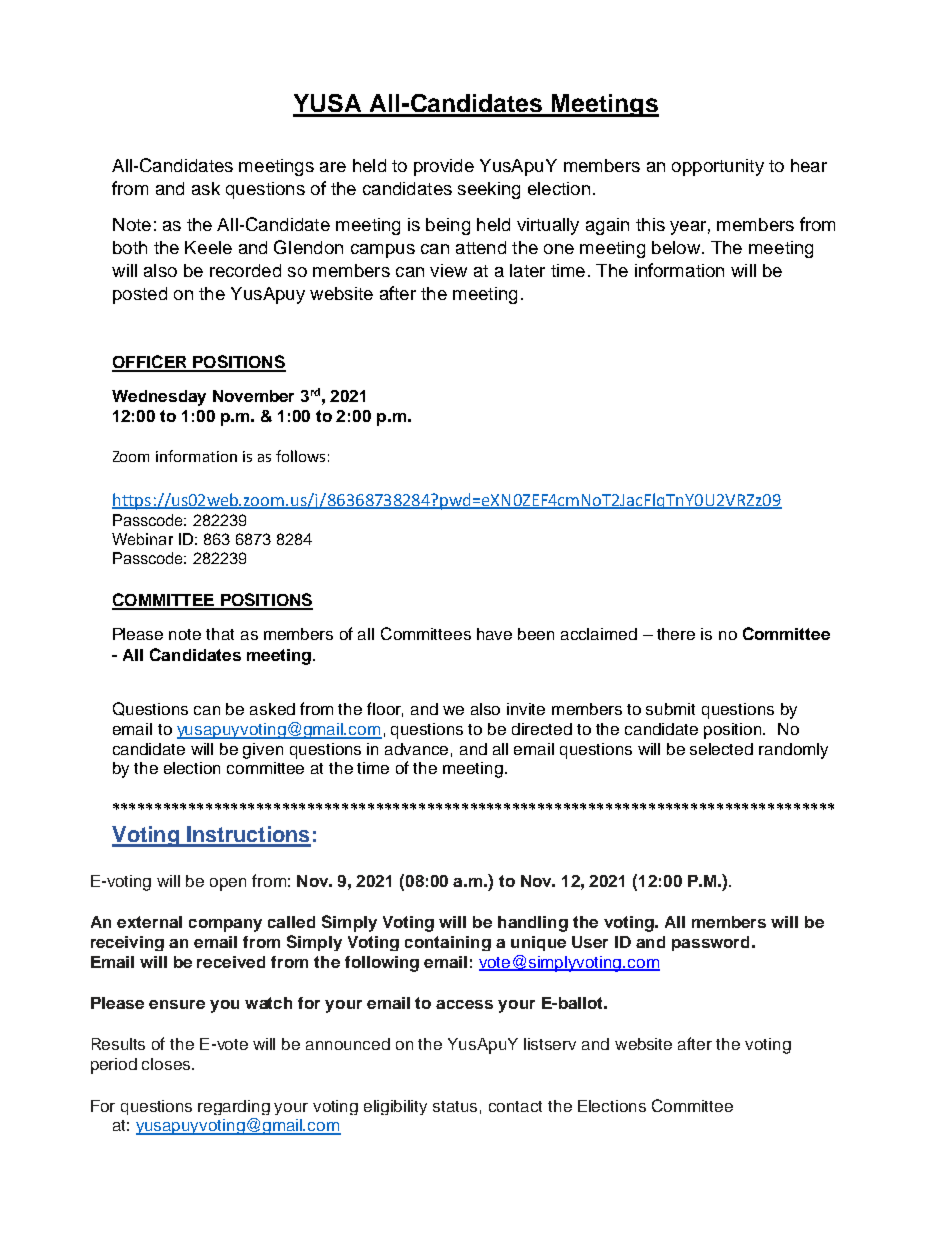  Describe the element at coordinates (167, 1064) in the document. I see `closes` at that location.
